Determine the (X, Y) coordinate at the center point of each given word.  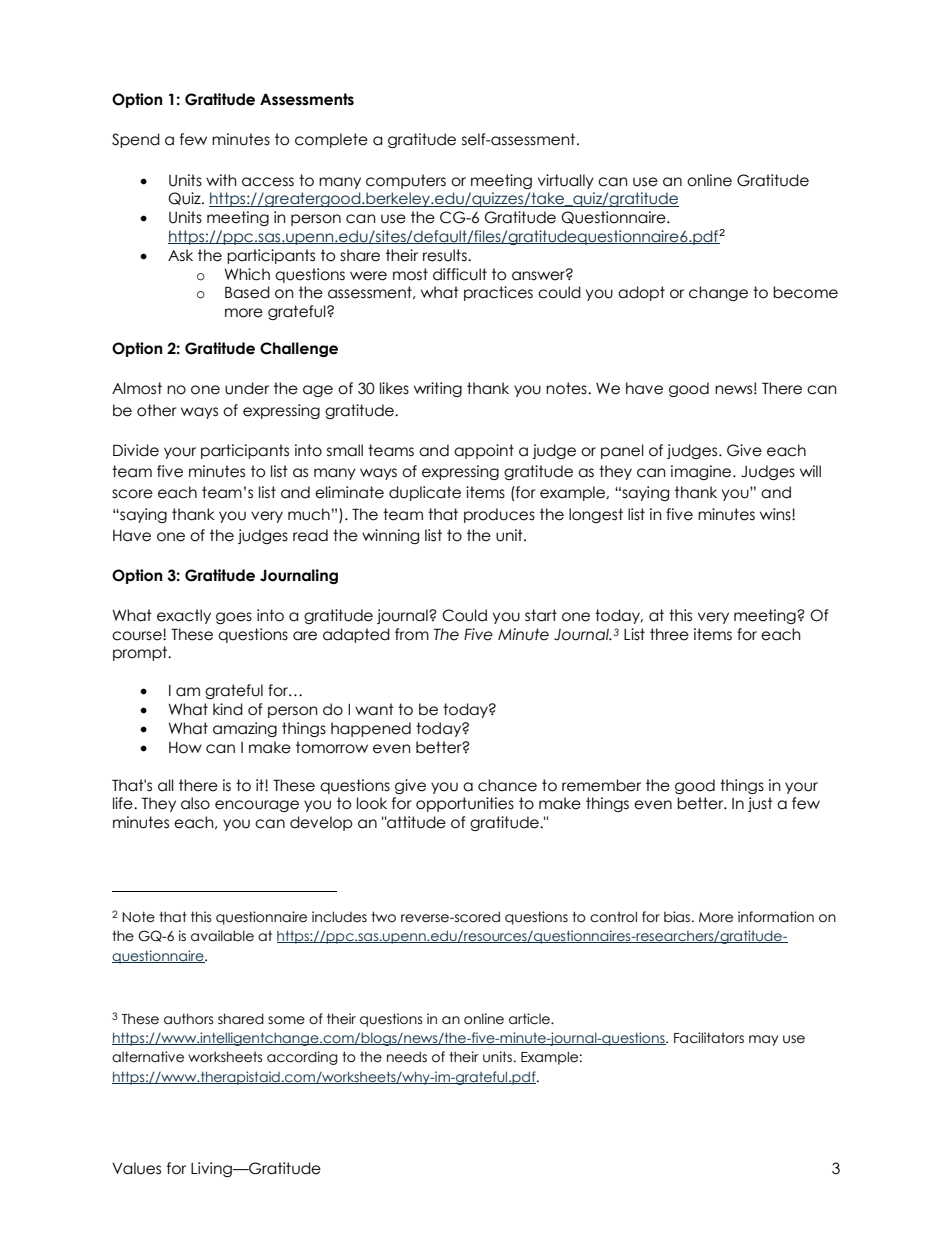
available (222, 936)
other (157, 410)
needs (407, 1057)
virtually (566, 181)
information (776, 917)
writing (438, 389)
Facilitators (709, 1038)
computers (406, 181)
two (383, 917)
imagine (702, 472)
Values (136, 1168)
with (221, 180)
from (412, 634)
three (669, 634)
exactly (184, 616)
